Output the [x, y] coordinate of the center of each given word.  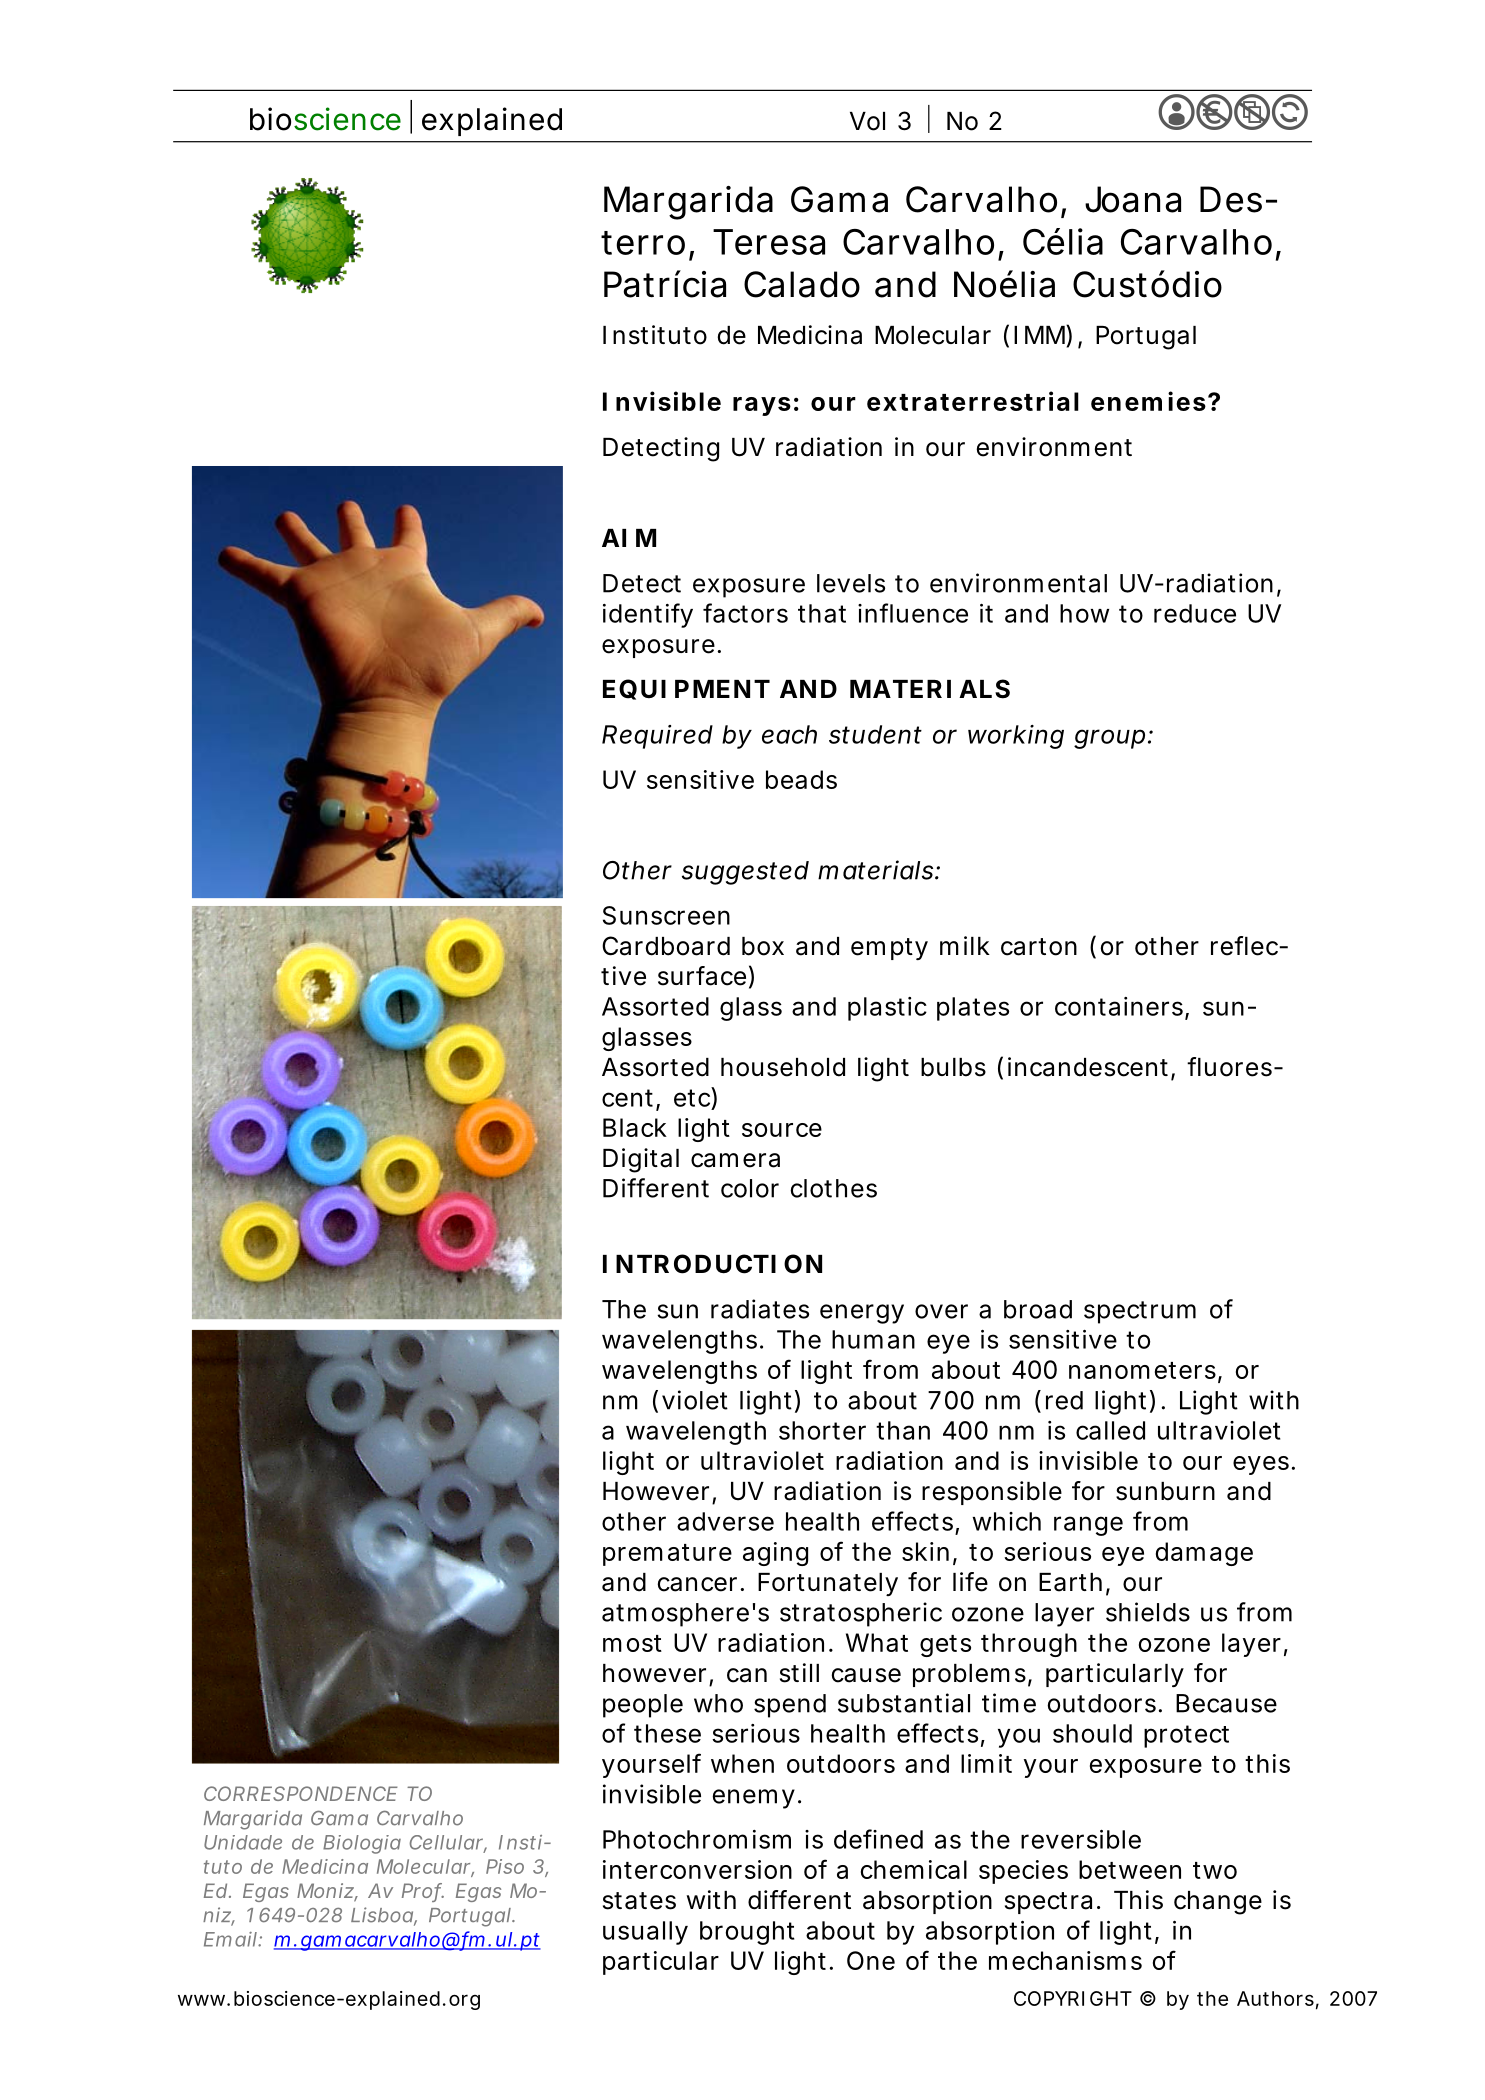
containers [1120, 1007]
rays [762, 406]
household [783, 1067]
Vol [867, 121]
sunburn [1165, 1491]
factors [745, 613]
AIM [629, 538]
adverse [725, 1521]
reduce [1195, 613]
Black [635, 1127]
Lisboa [382, 1915]
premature [667, 1555]
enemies [1148, 401]
